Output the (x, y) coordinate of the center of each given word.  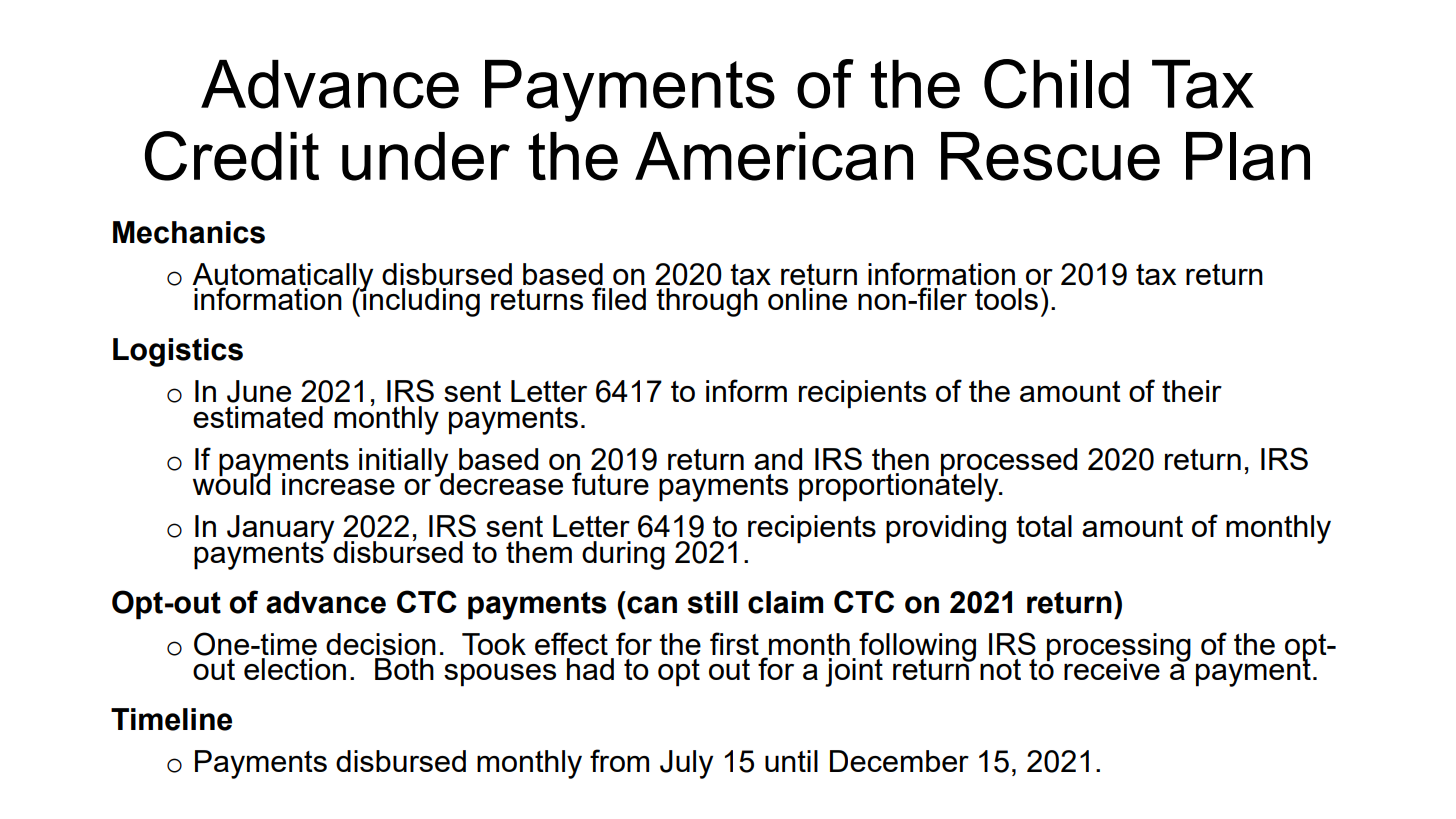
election (295, 669)
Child (1056, 84)
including (420, 301)
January (280, 530)
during (623, 555)
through (707, 302)
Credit (232, 156)
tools (1006, 299)
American (774, 156)
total (1044, 526)
